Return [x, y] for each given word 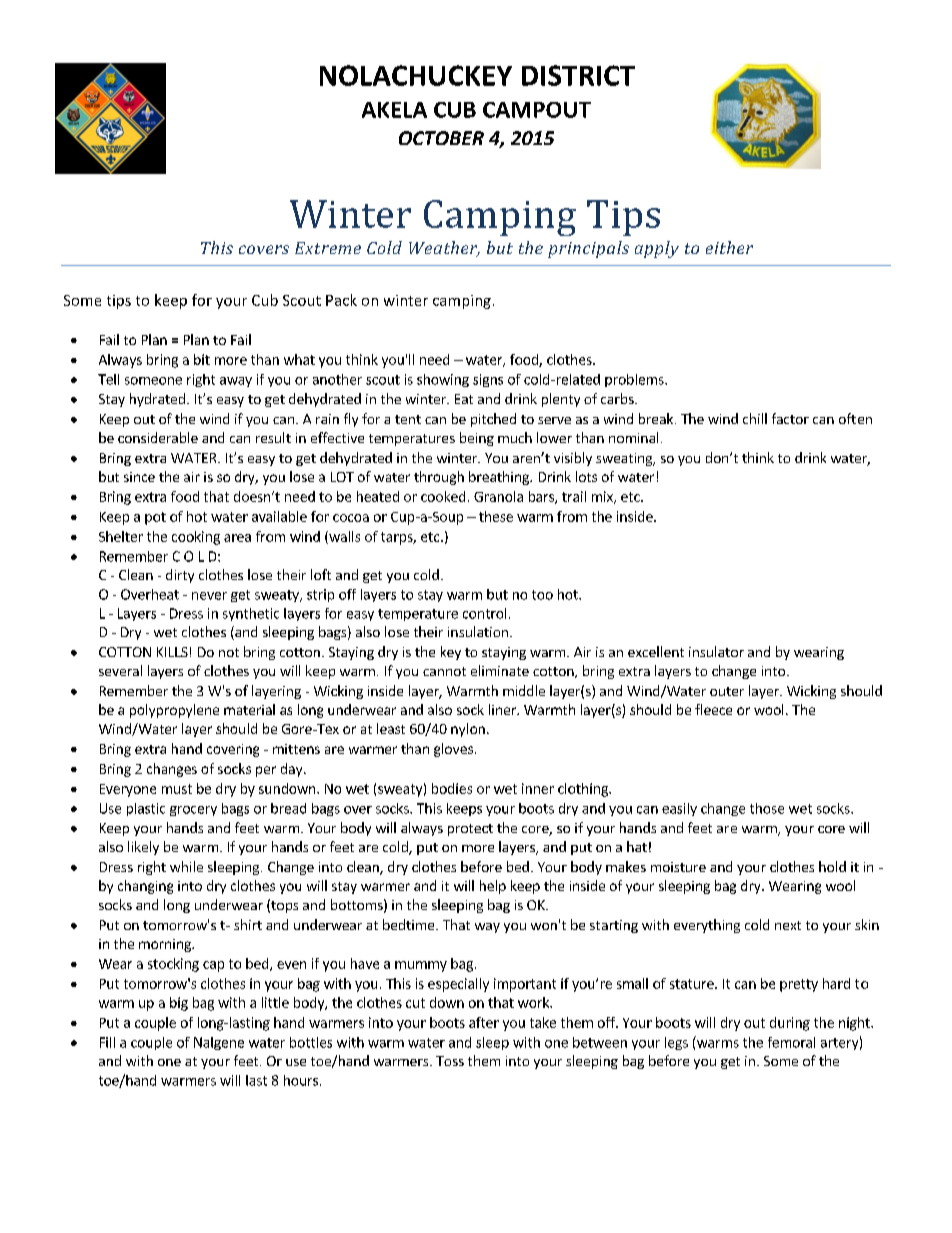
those [767, 808]
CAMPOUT [537, 110]
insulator [716, 651]
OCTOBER [441, 138]
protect [470, 830]
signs [488, 380]
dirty [180, 576]
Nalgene [219, 1043]
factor [790, 418]
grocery [193, 811]
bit [202, 359]
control [484, 613]
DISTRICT [578, 75]
